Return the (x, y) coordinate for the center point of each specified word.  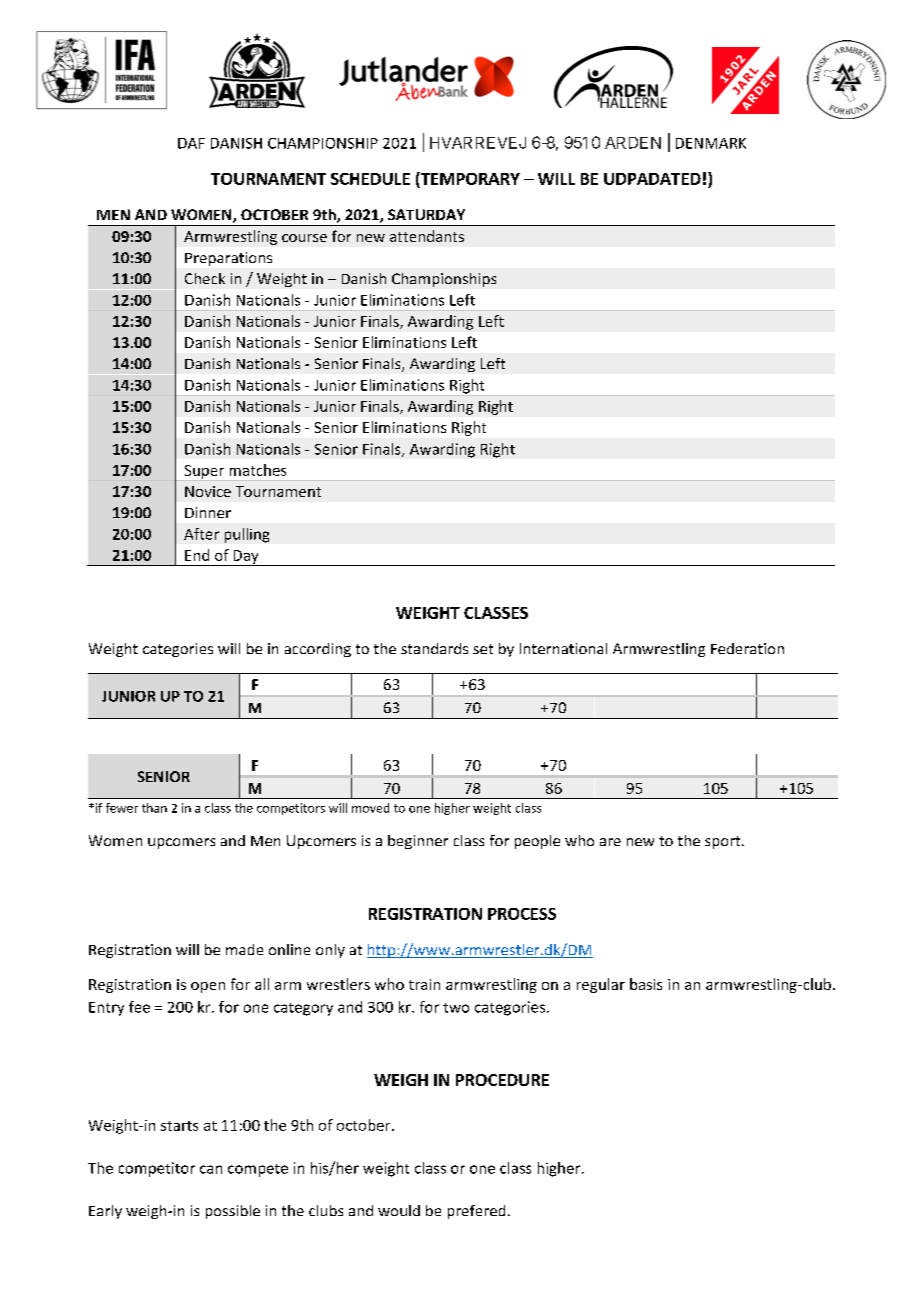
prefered (476, 1212)
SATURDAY (426, 214)
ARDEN (633, 143)
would (399, 1210)
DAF (191, 143)
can (211, 1169)
